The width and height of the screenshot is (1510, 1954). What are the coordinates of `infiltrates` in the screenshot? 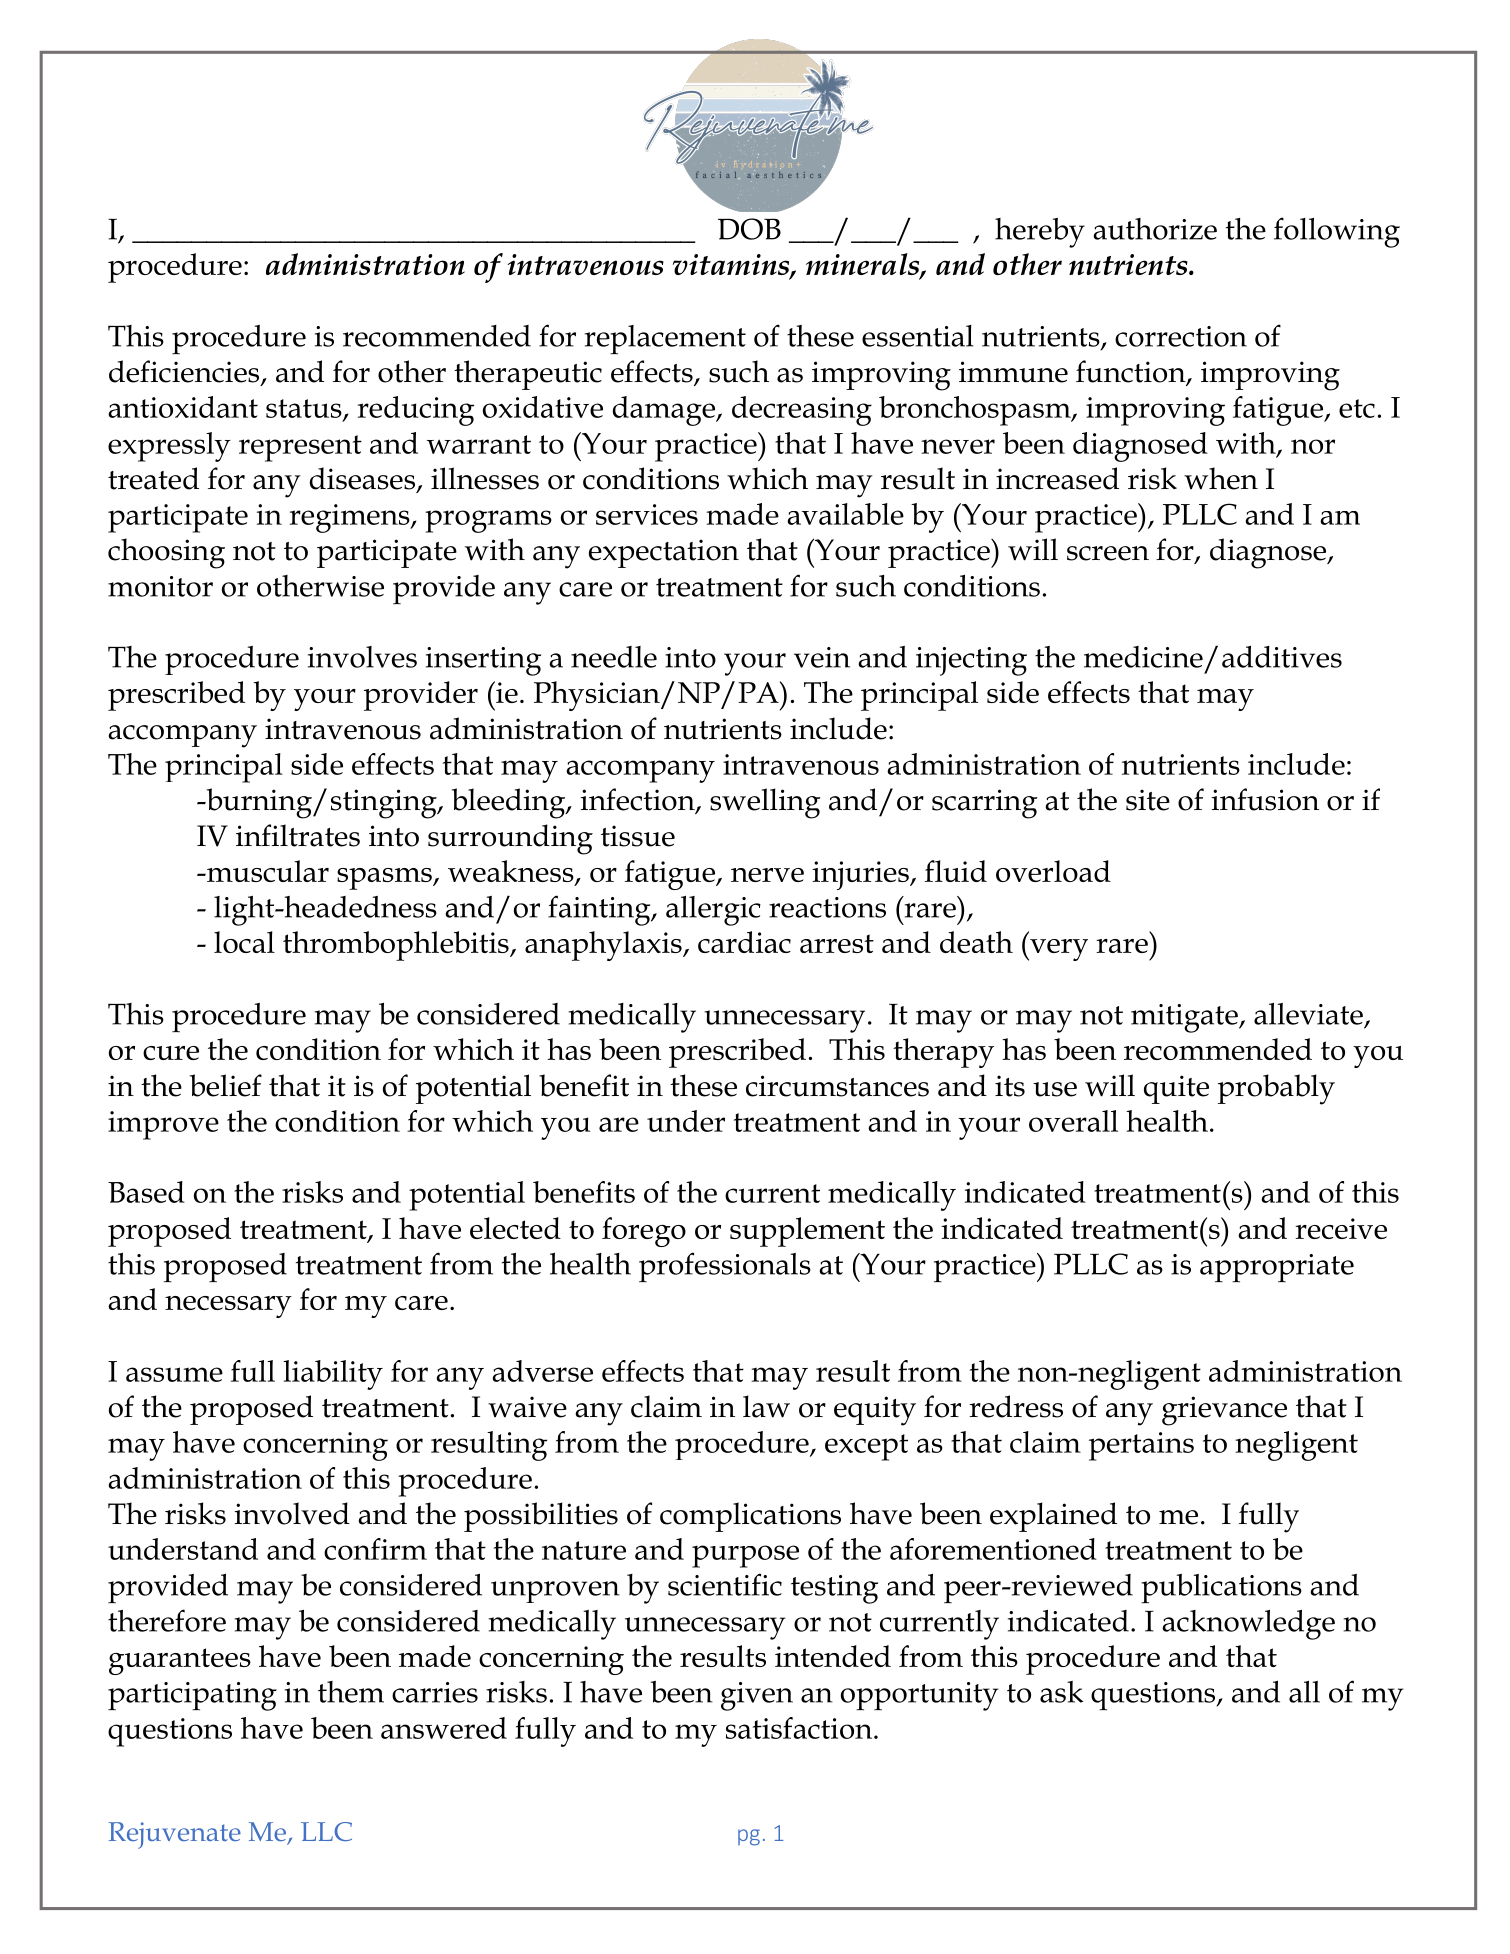 It's located at (298, 835).
